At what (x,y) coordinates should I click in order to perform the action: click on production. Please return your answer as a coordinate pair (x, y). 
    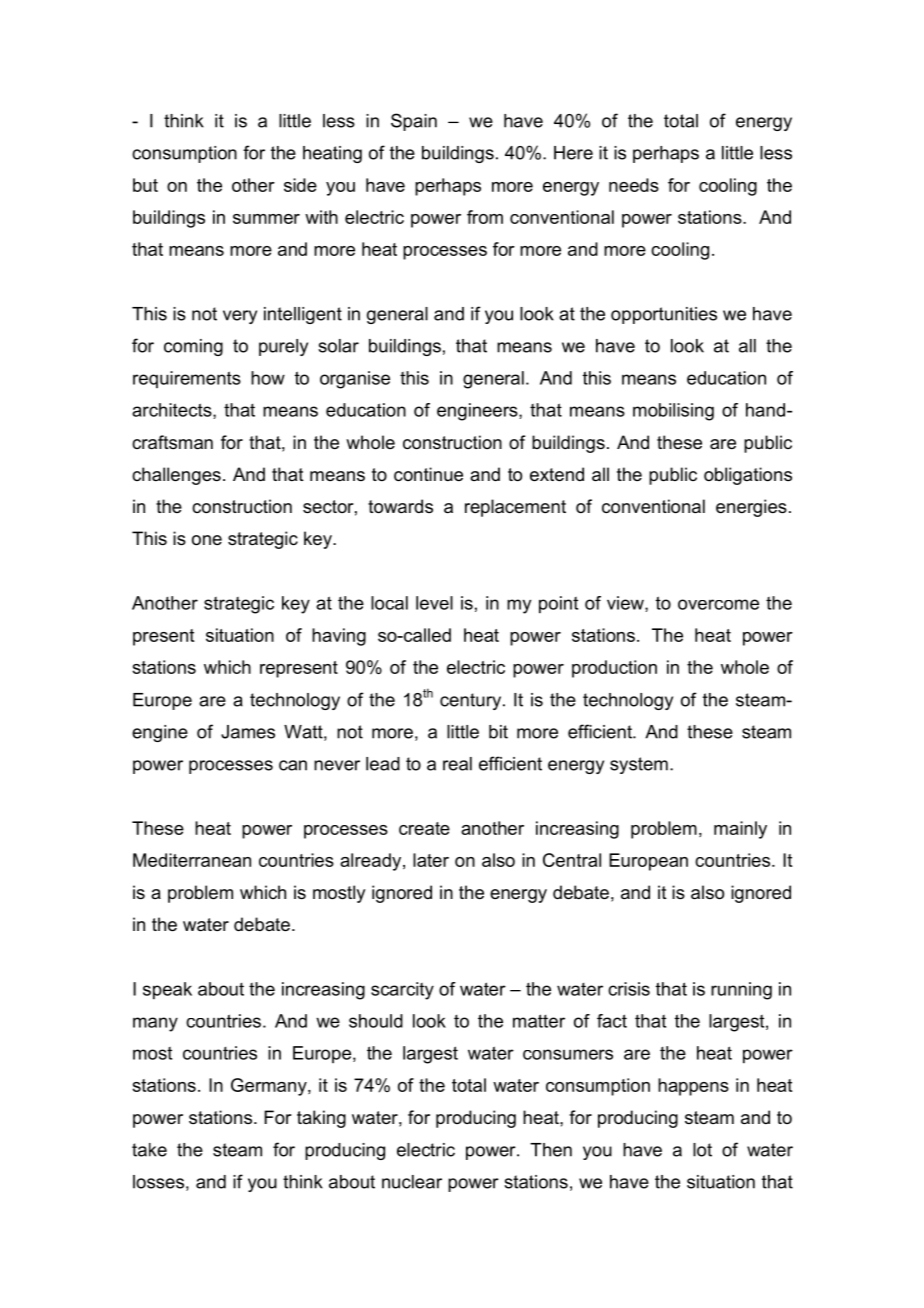
    Looking at the image, I should click on (614, 669).
